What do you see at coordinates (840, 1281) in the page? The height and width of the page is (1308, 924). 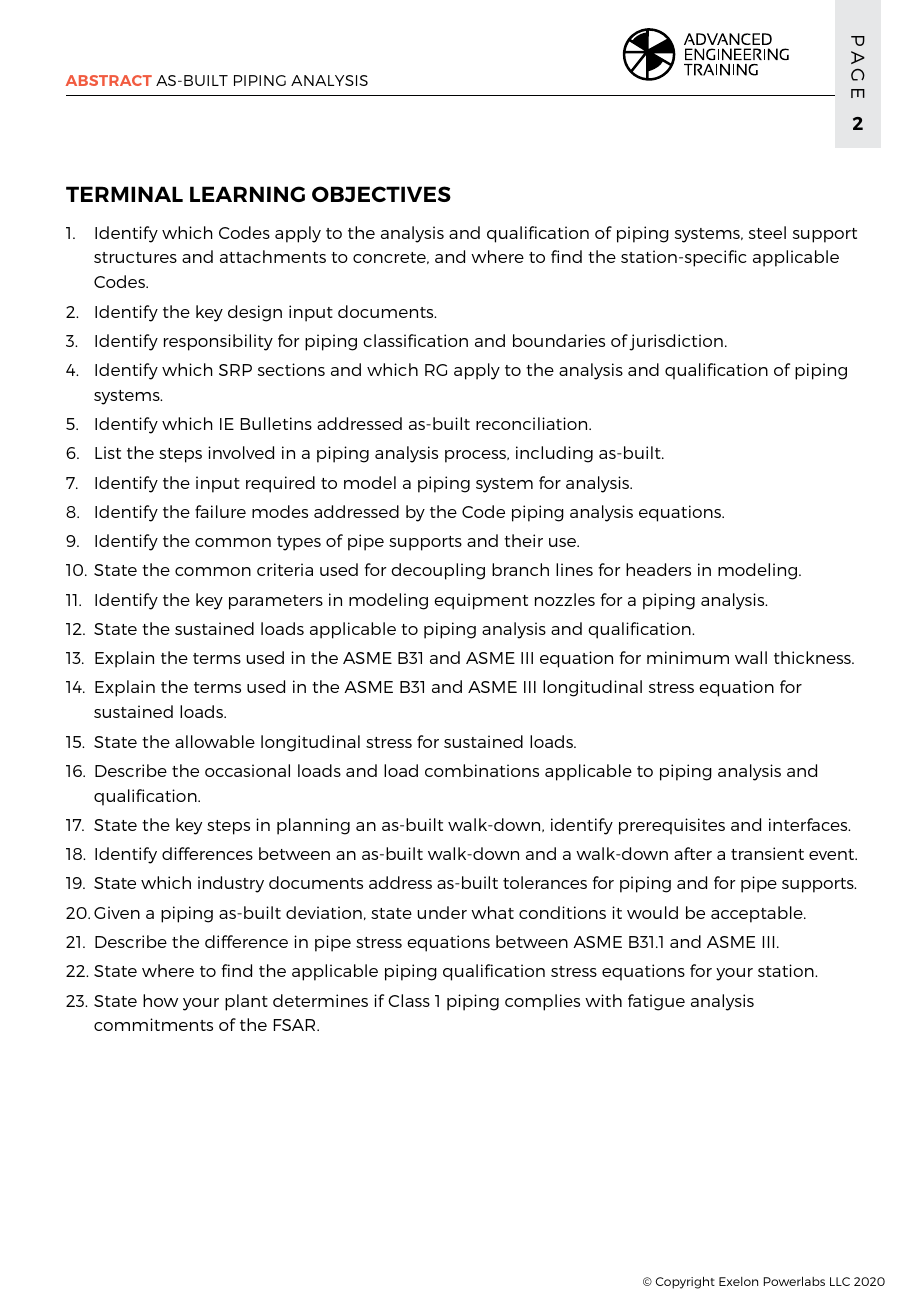 I see `LLC` at bounding box center [840, 1281].
